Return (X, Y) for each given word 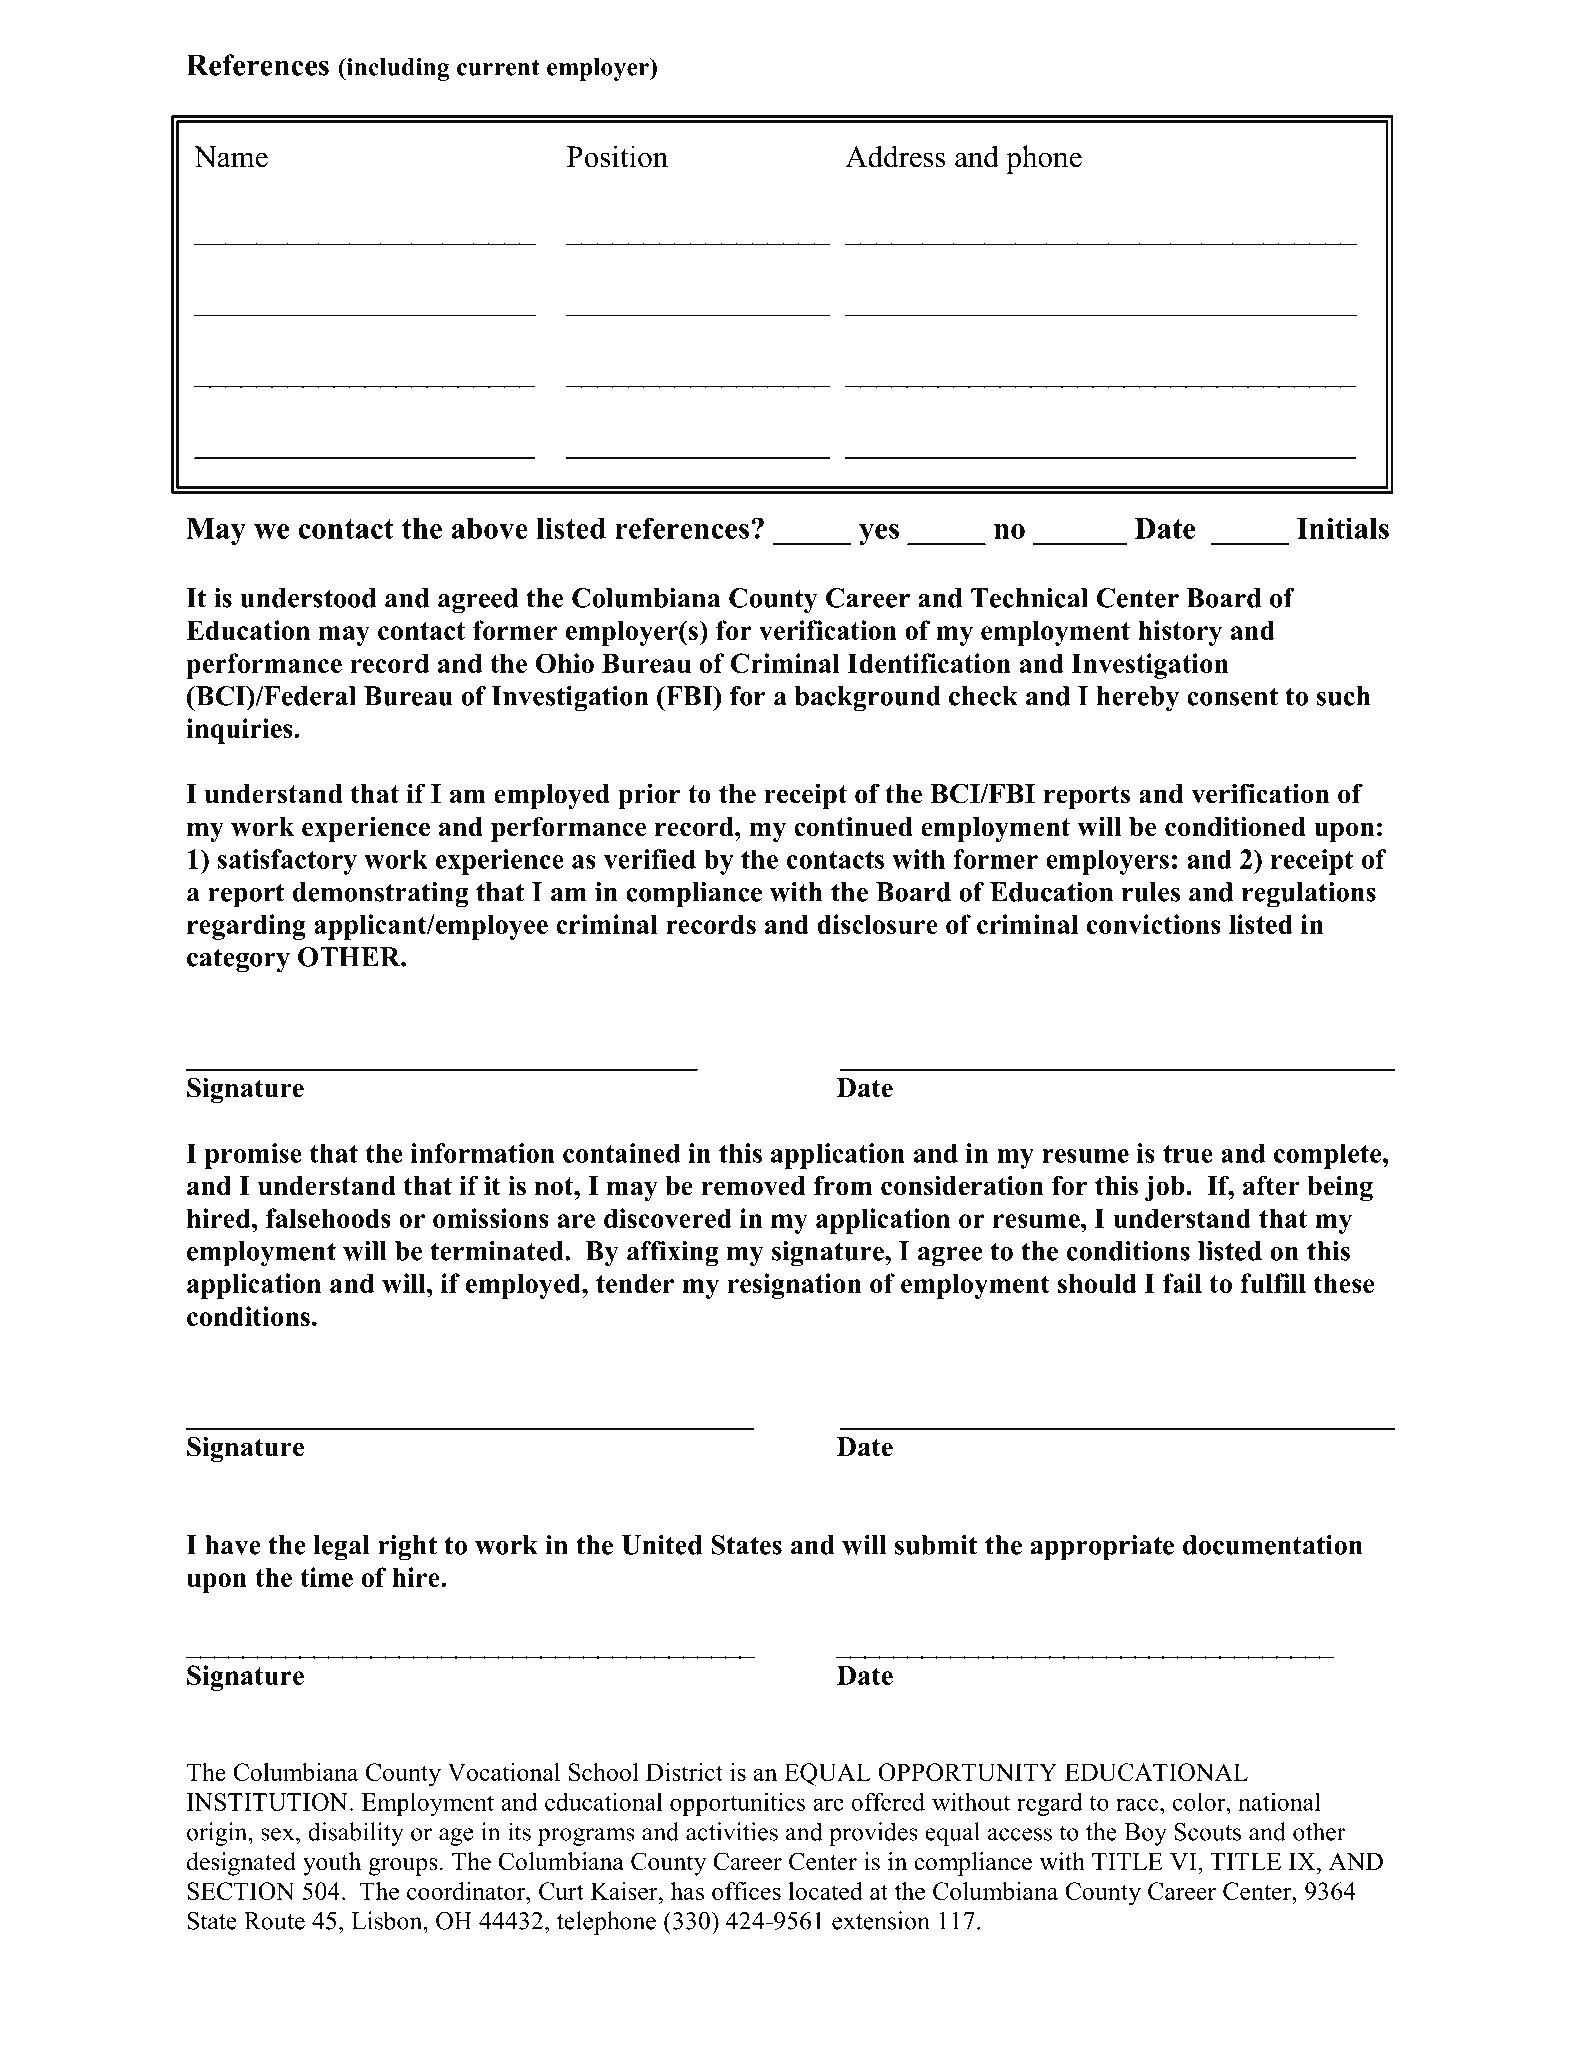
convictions (1154, 924)
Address (895, 156)
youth (332, 1864)
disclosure (877, 924)
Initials (1343, 528)
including (396, 69)
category (238, 960)
